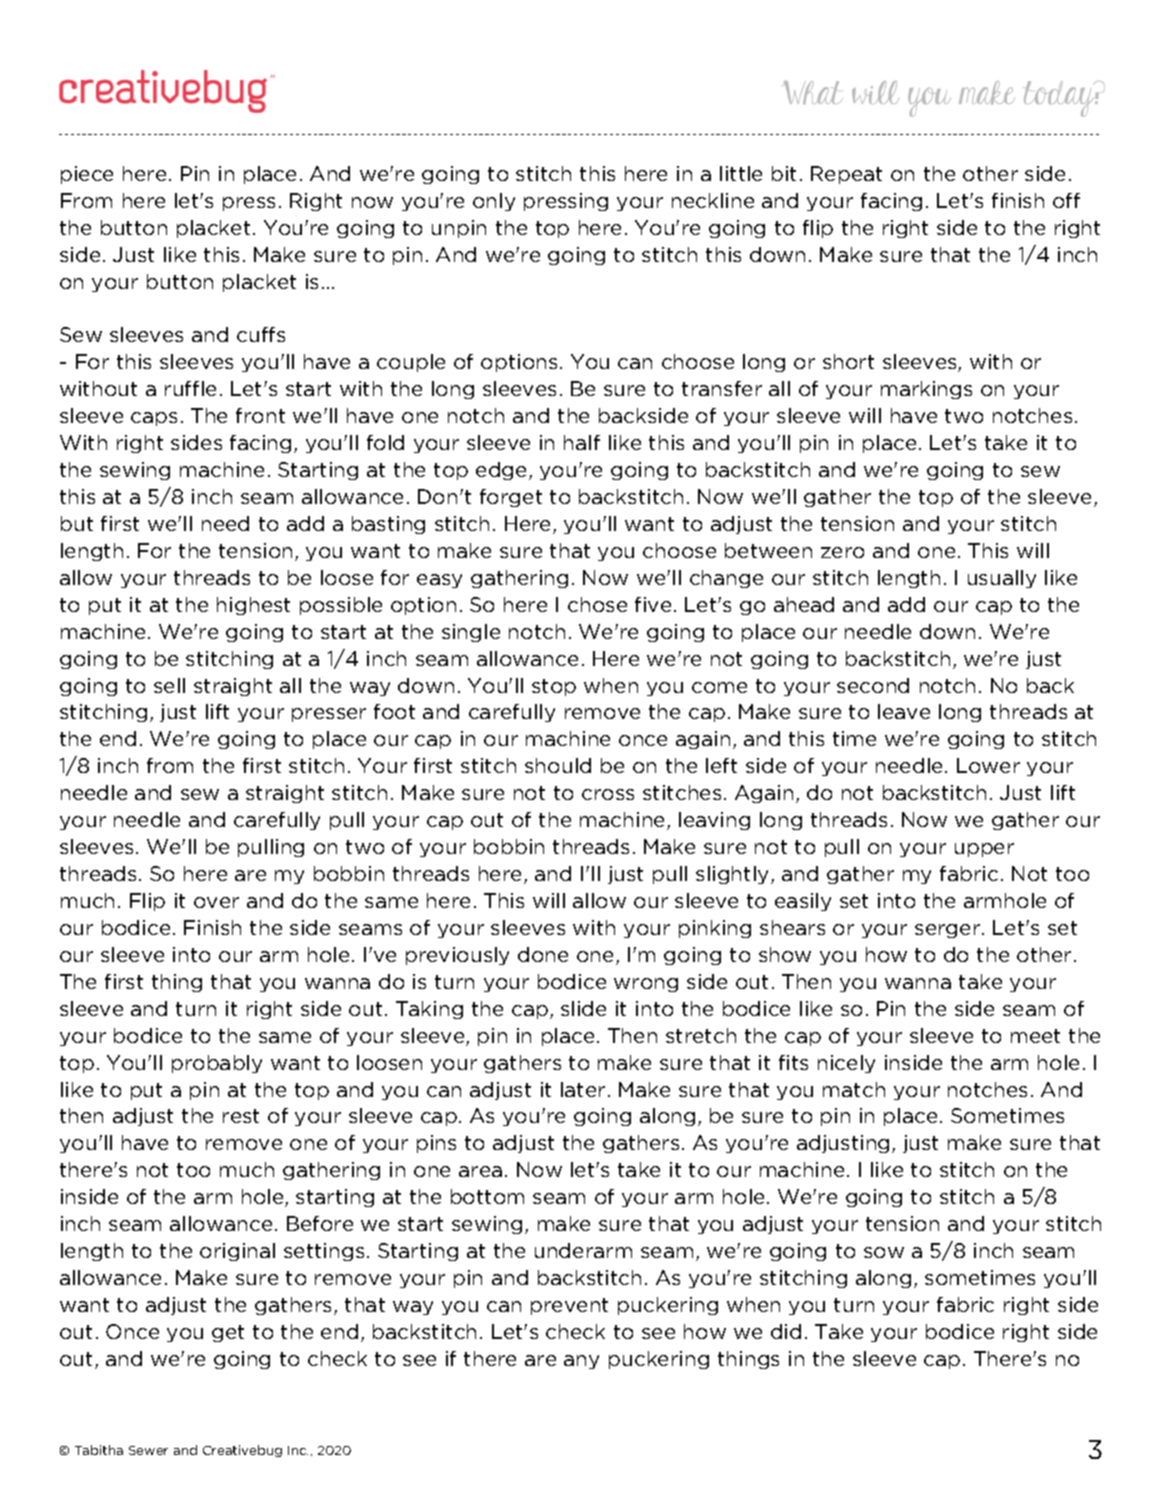 This screenshot has width=1163, height=1505. What do you see at coordinates (148, 1450) in the screenshot?
I see `Sewer` at bounding box center [148, 1450].
